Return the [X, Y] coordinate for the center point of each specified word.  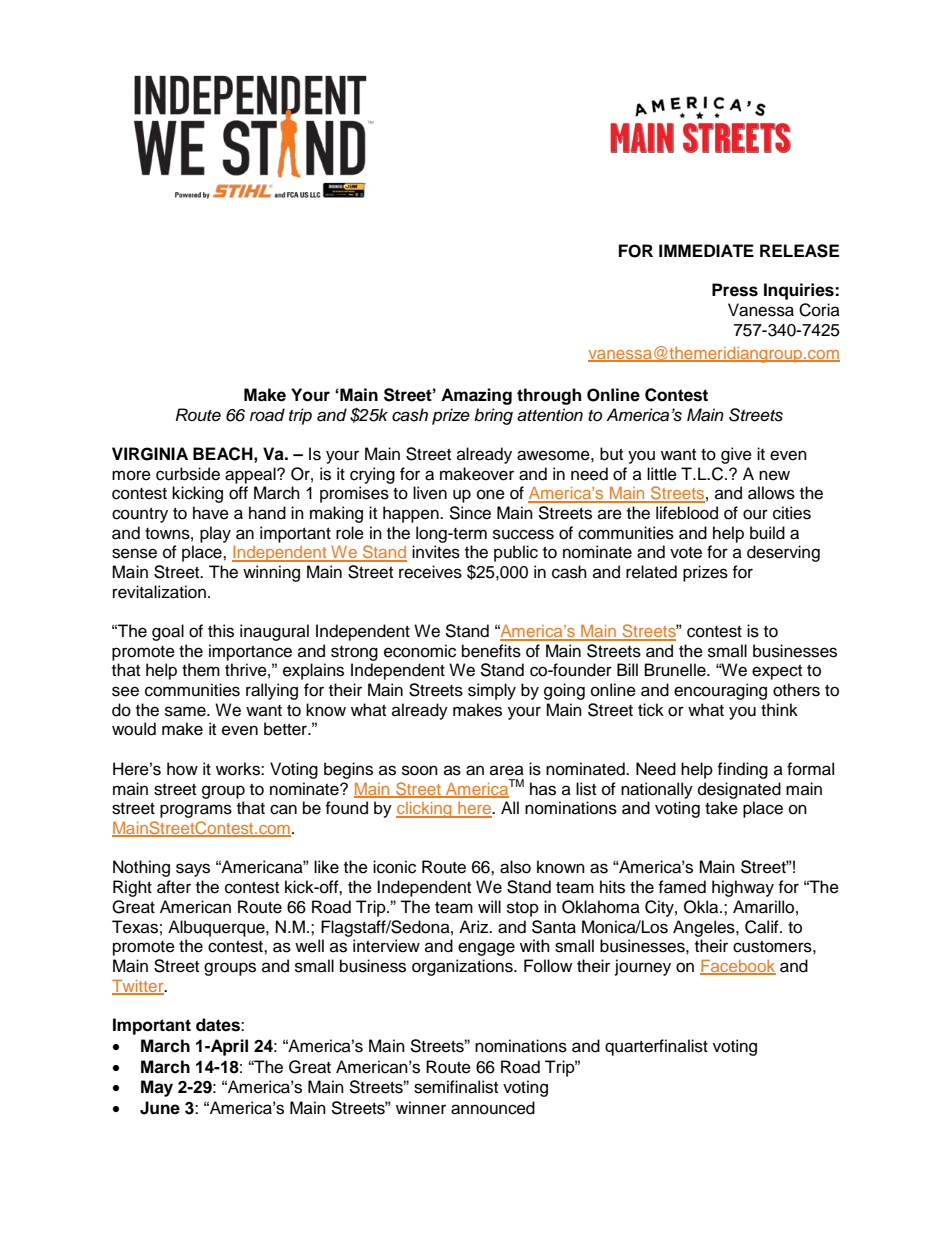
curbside [188, 474]
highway [743, 888]
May [157, 1088]
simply [492, 691]
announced [493, 1108]
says [193, 870]
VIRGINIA [150, 454]
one [491, 494]
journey [643, 967]
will [489, 906]
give [736, 455]
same [186, 711]
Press [735, 290]
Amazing [476, 396]
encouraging [720, 691]
